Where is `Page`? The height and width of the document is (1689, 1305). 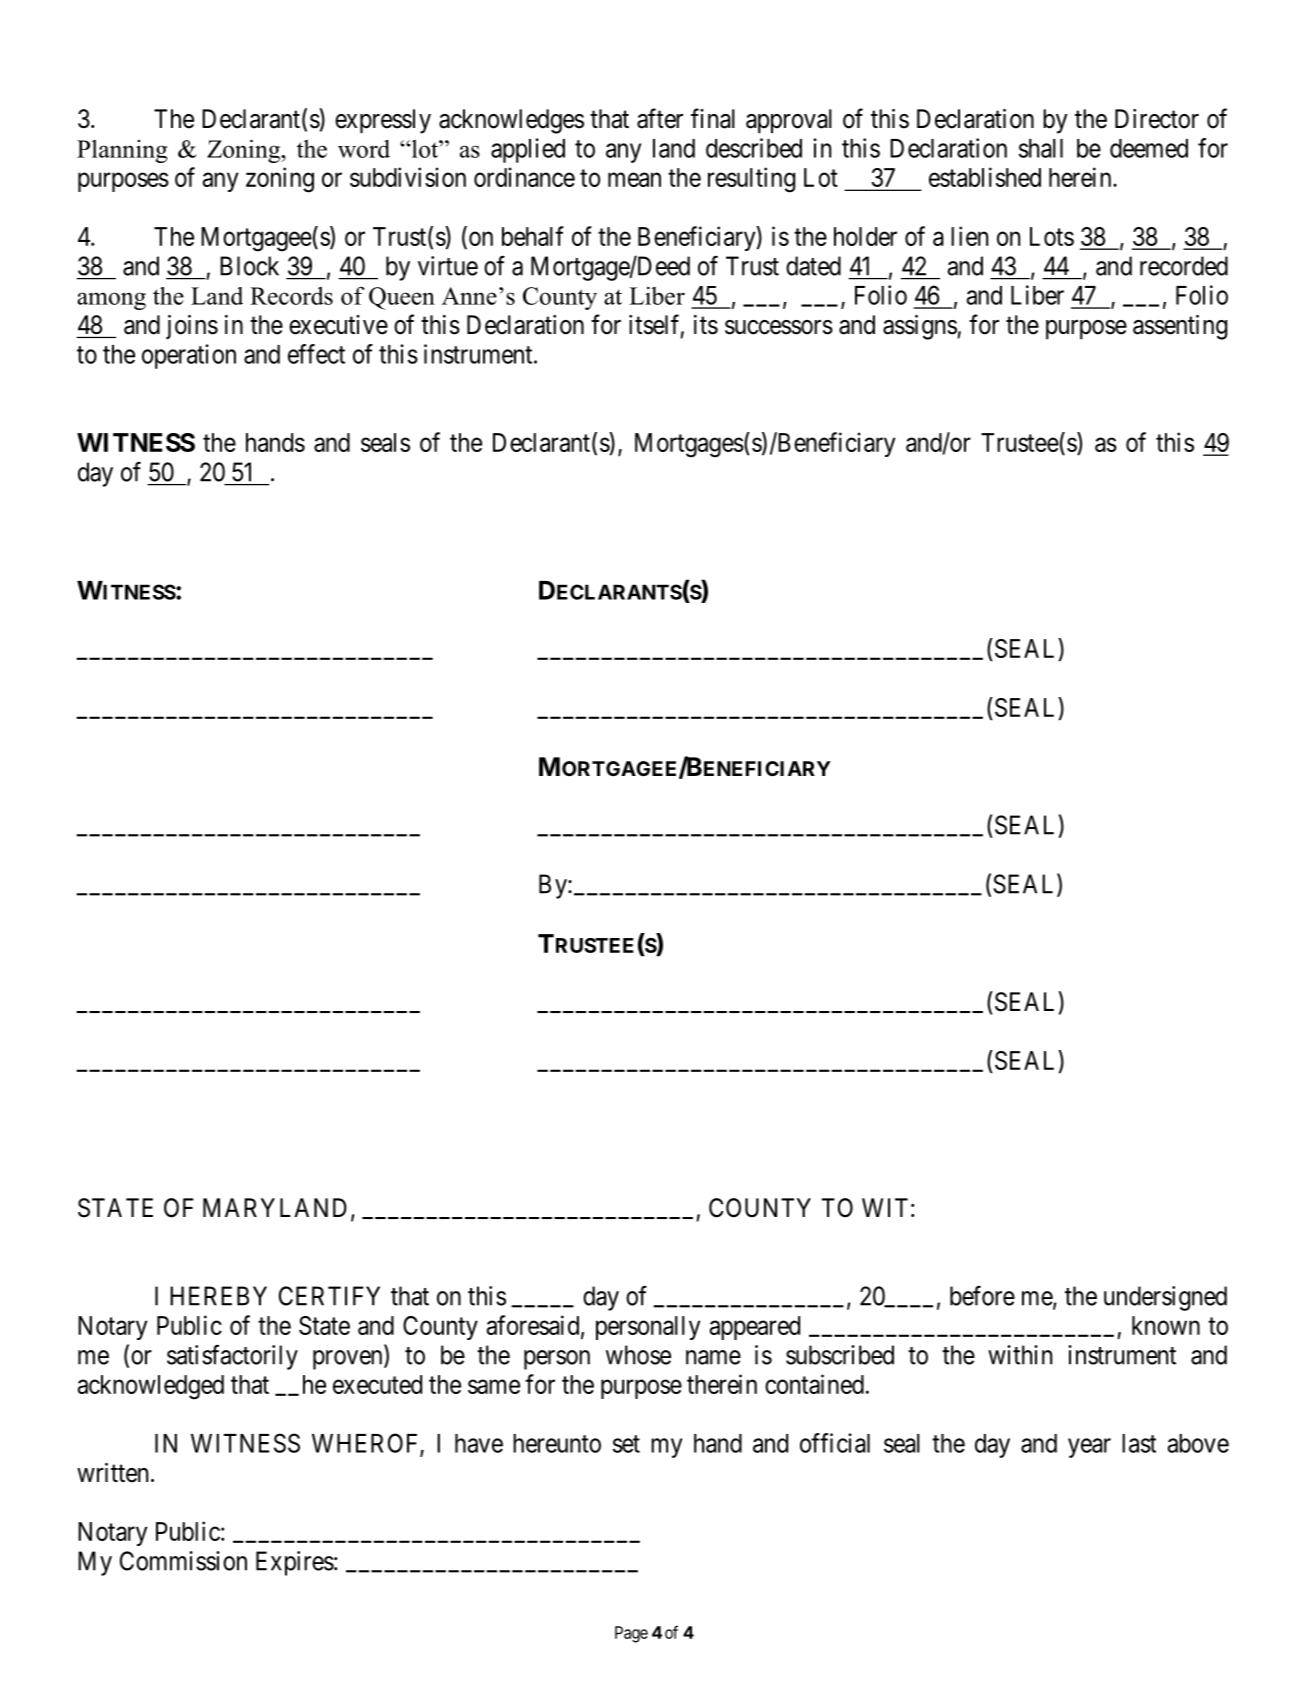
Page is located at coordinates (631, 1634).
